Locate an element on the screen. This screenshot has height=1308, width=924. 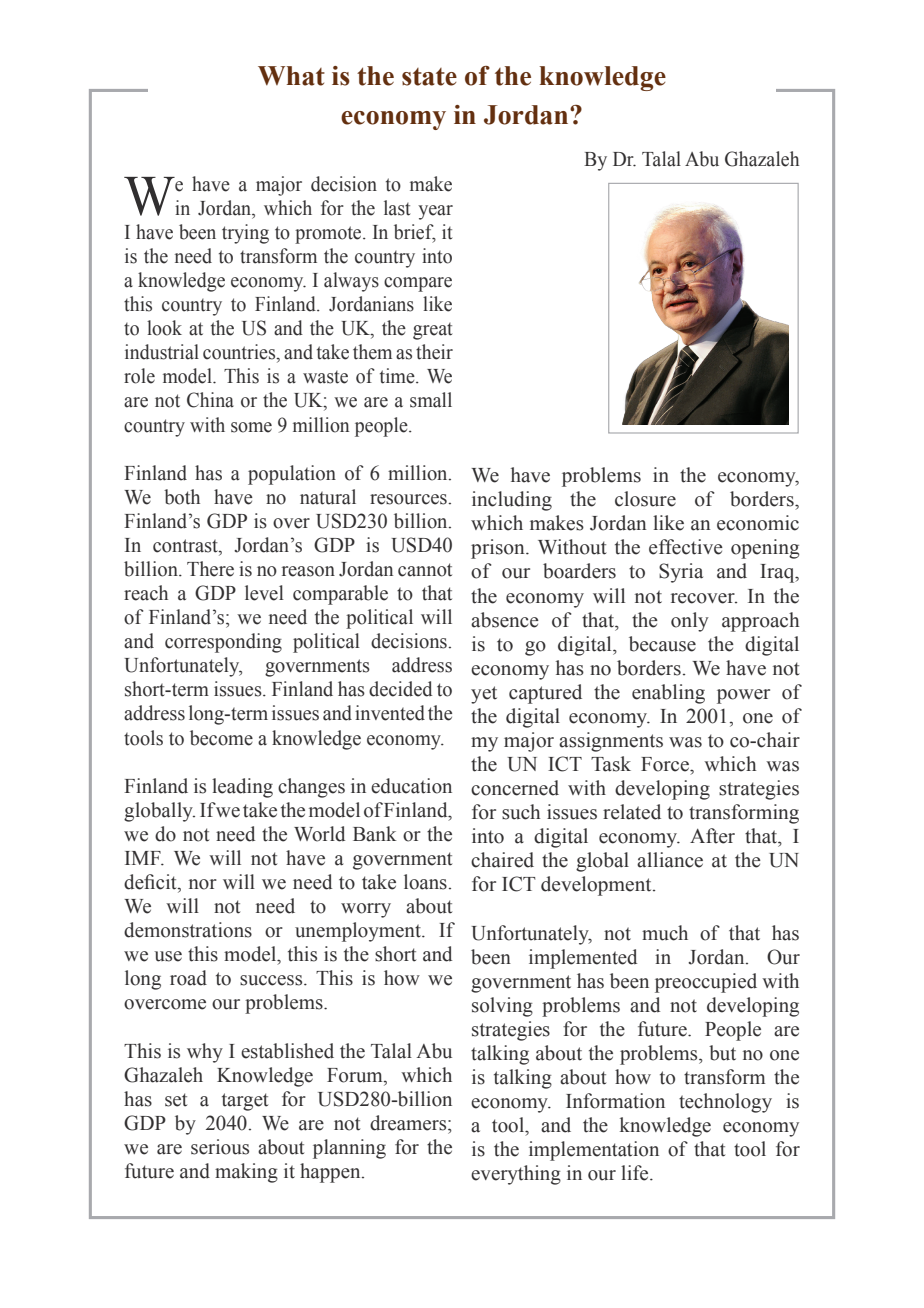
leading is located at coordinates (242, 788).
